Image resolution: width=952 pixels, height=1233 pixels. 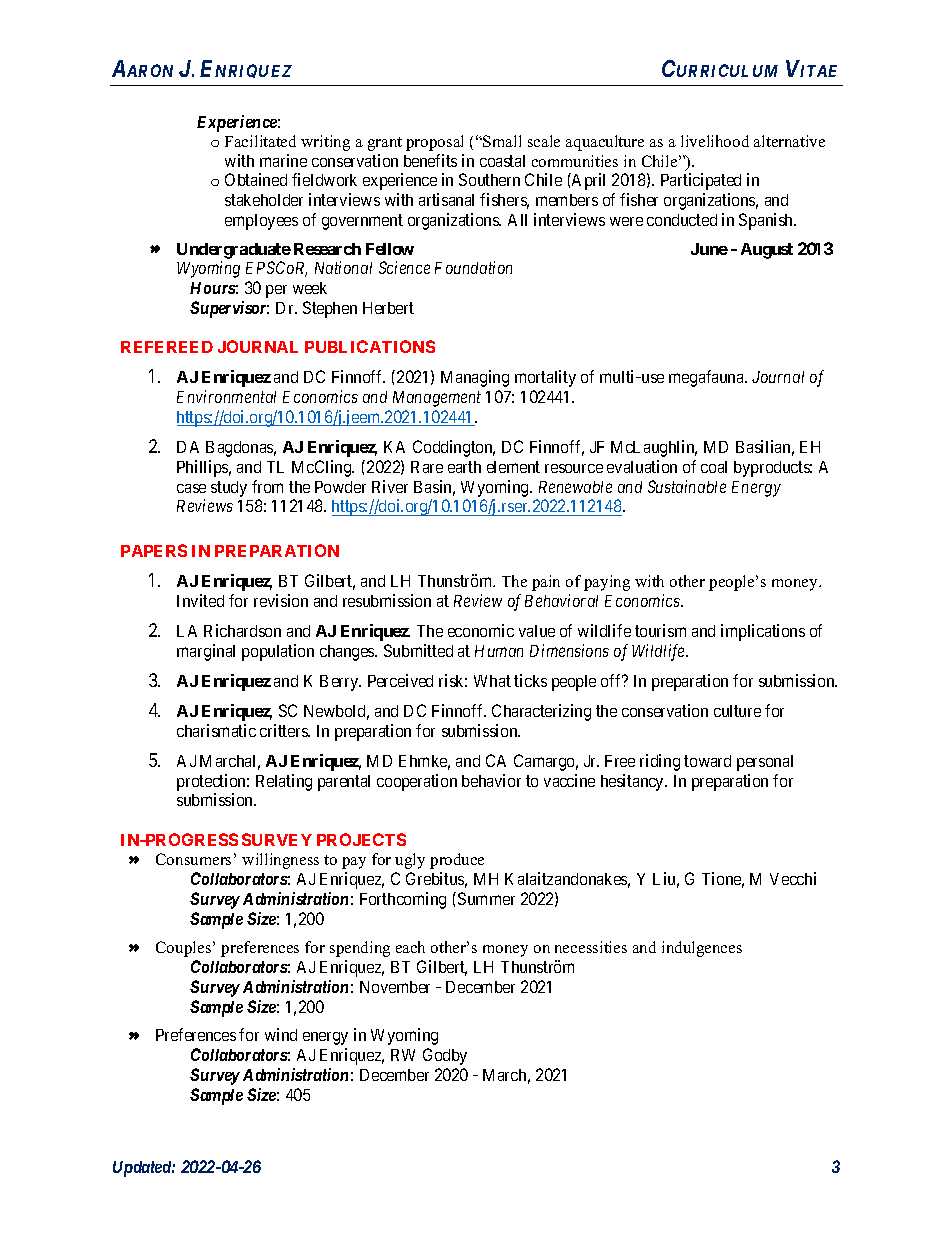 I want to click on Participated, so click(x=701, y=181).
